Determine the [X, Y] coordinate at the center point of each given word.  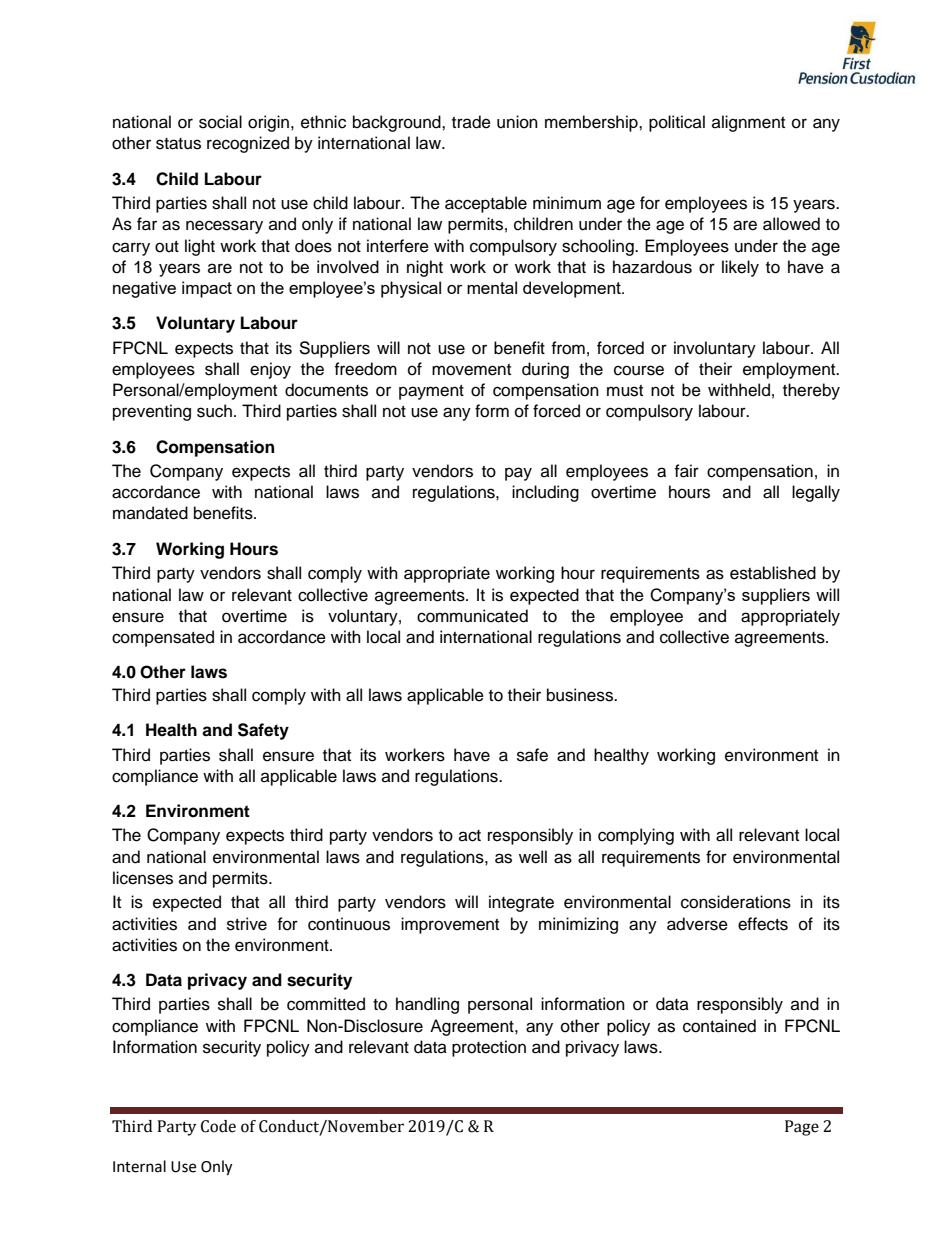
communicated [472, 616]
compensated [163, 638]
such [214, 411]
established [773, 573]
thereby [811, 391]
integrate [521, 903]
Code [218, 1126]
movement [471, 370]
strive [247, 924]
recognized [248, 144]
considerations [736, 902]
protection [489, 1048]
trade [471, 122]
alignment [748, 123]
